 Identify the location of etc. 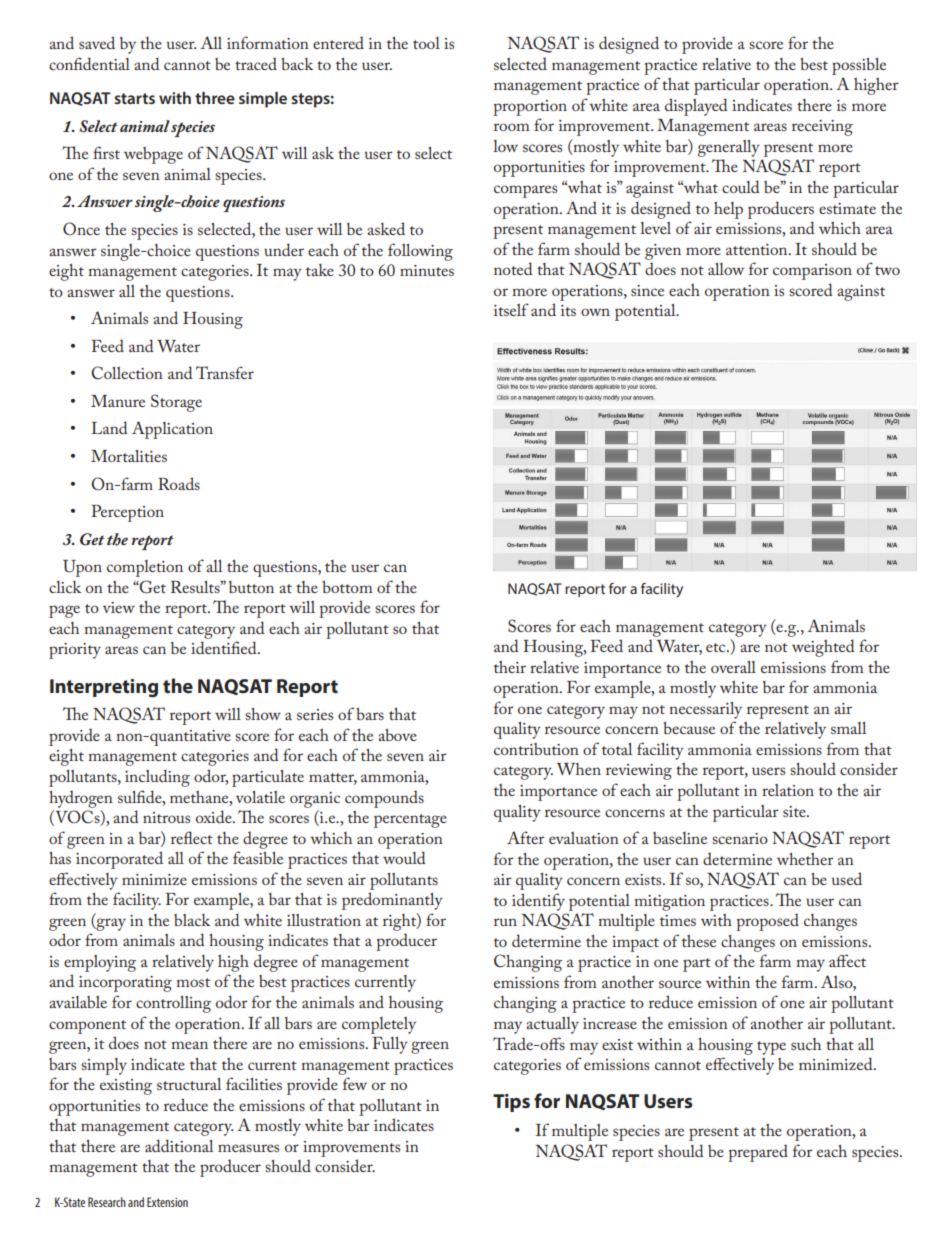
(717, 647).
